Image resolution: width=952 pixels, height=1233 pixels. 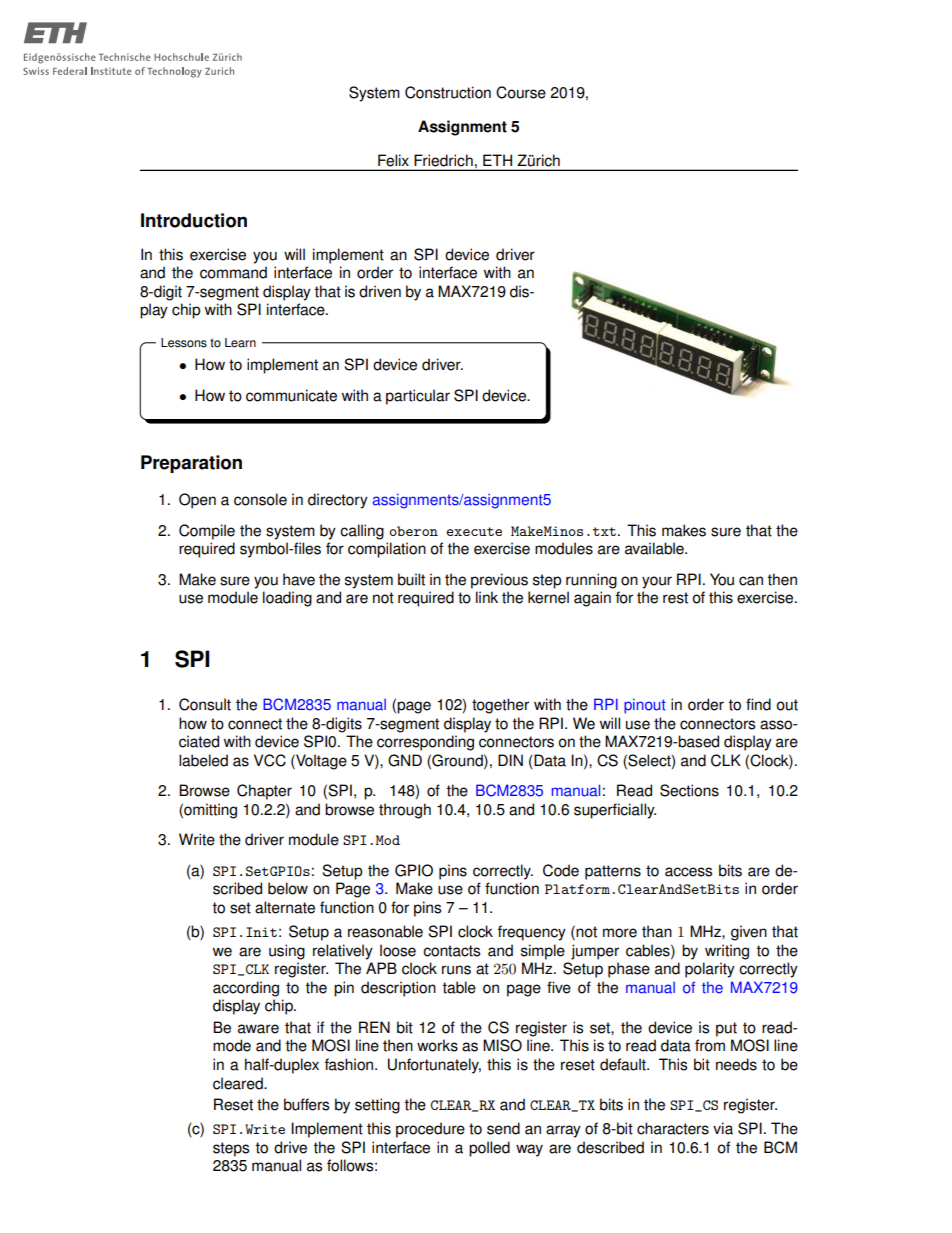 I want to click on characters, so click(x=673, y=1128).
